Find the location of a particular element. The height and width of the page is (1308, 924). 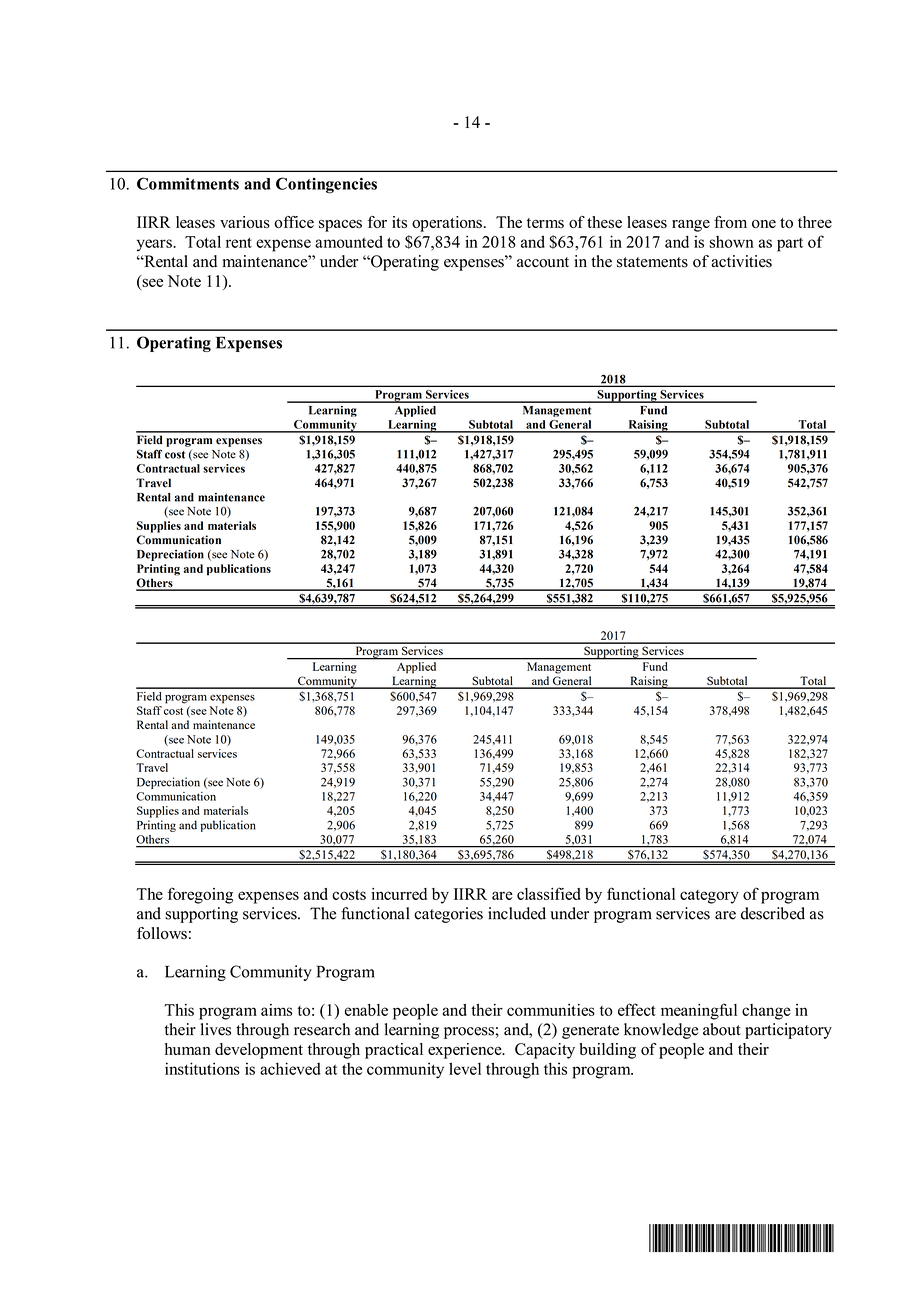

years is located at coordinates (155, 245).
